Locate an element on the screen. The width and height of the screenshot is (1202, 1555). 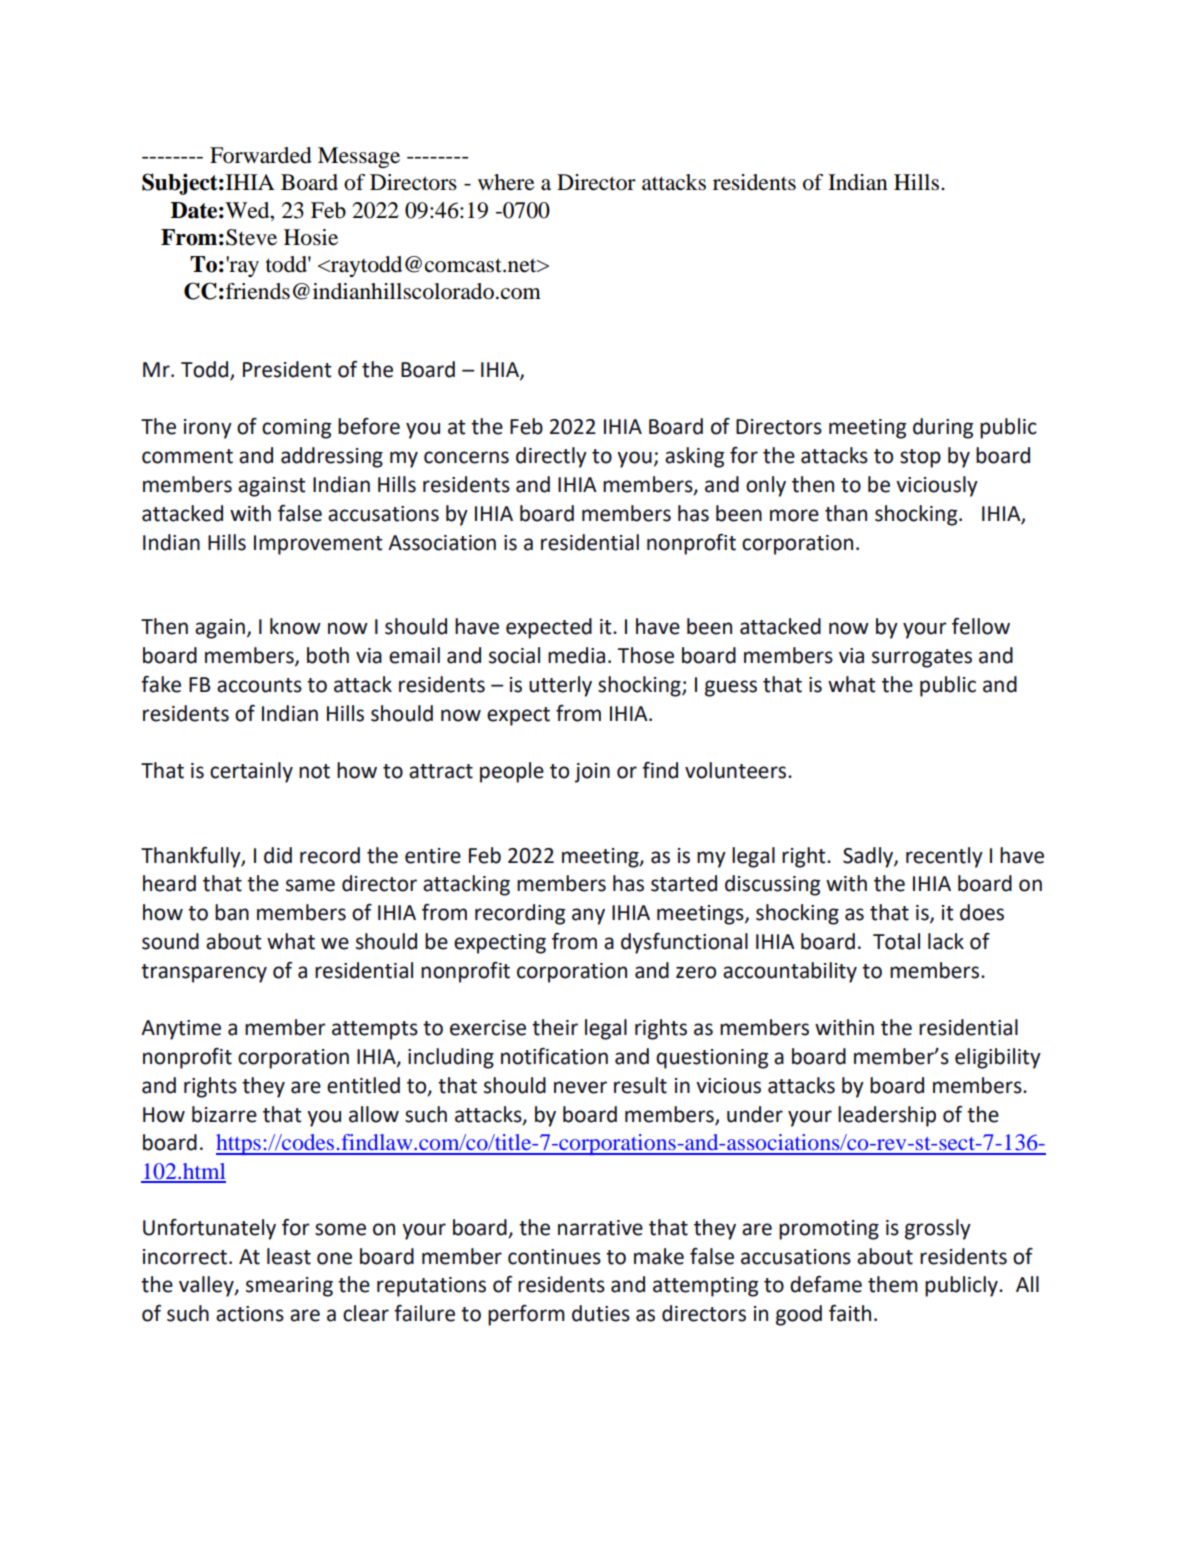
Wed is located at coordinates (248, 210).
